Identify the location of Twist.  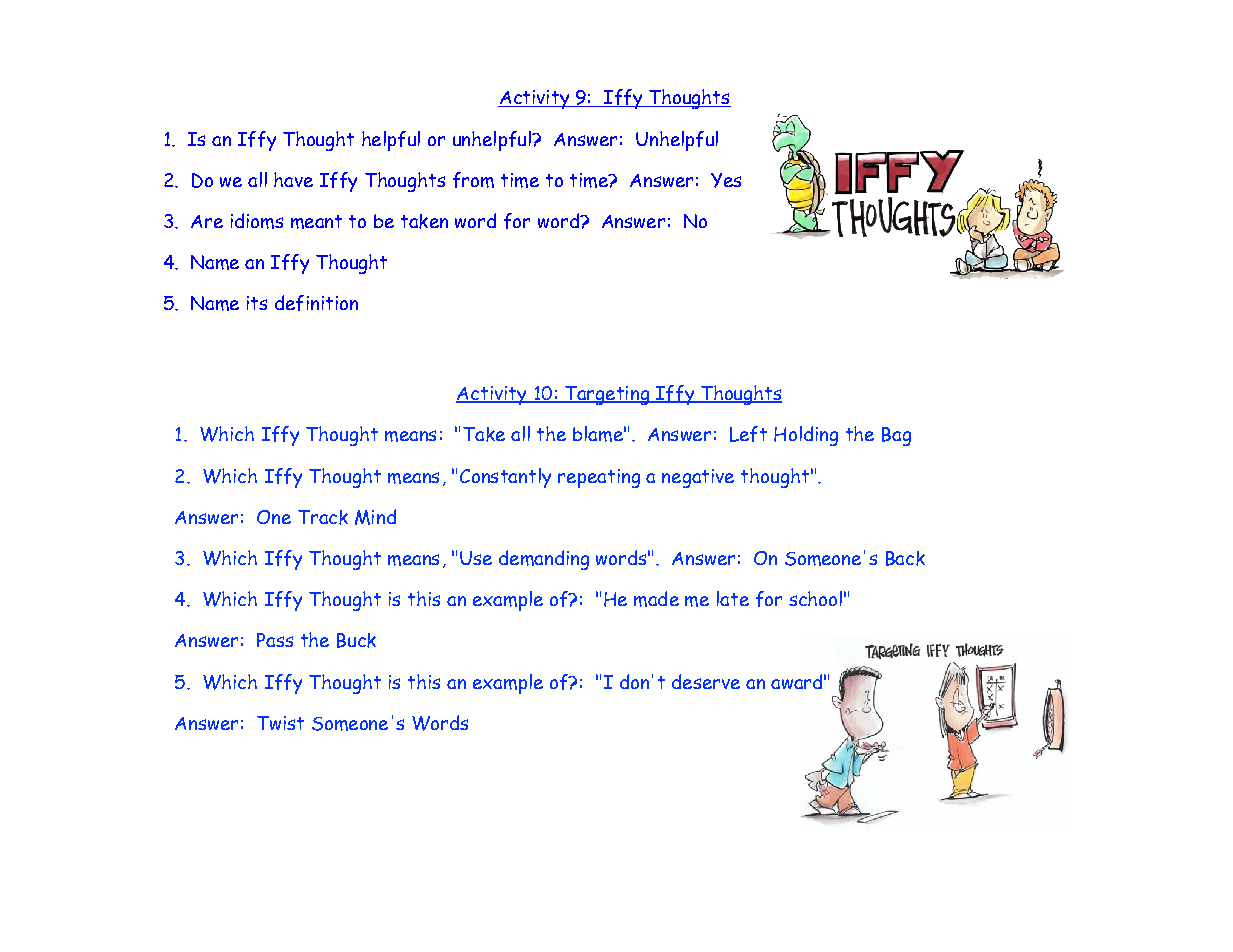
(280, 723).
